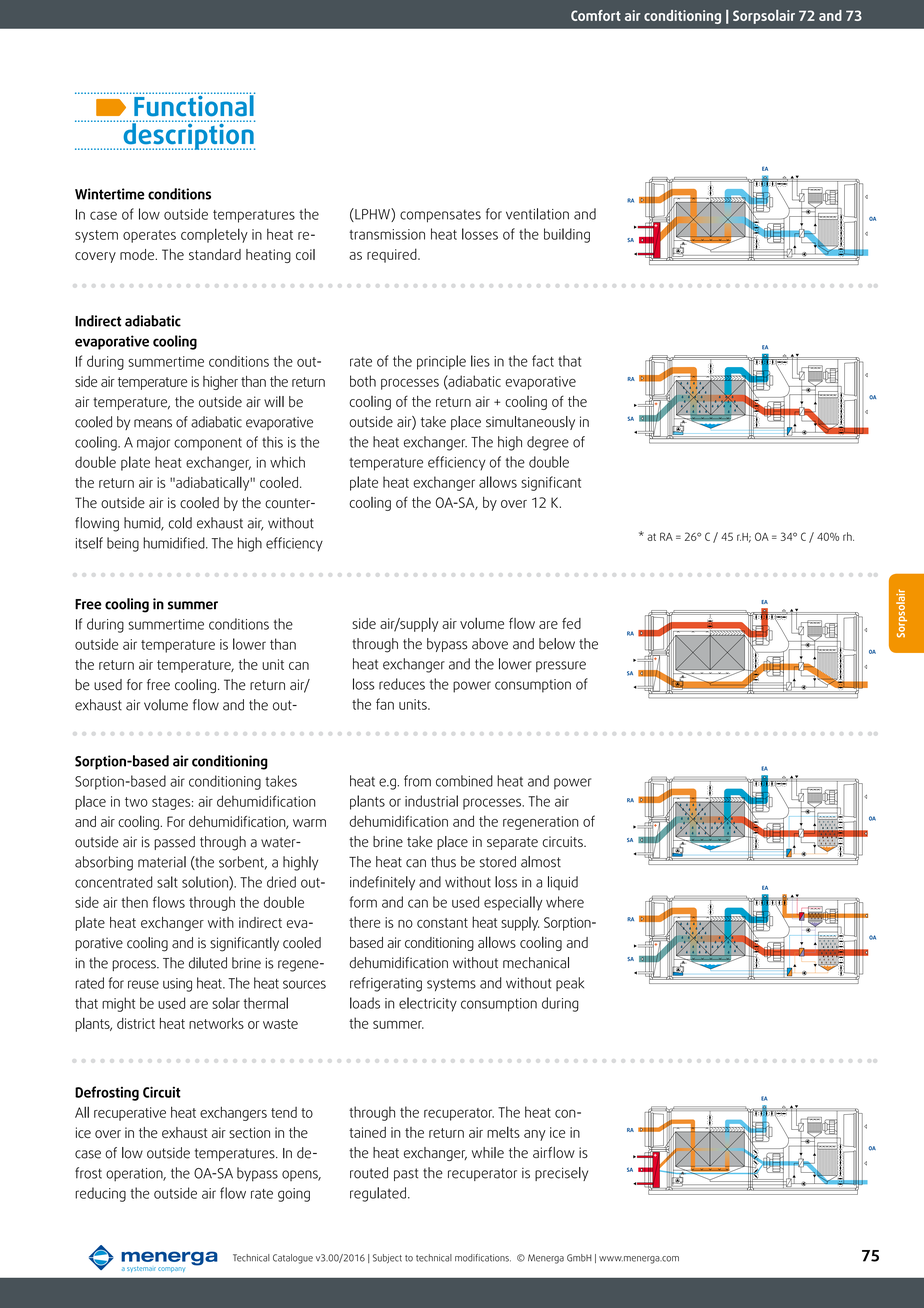  Describe the element at coordinates (100, 1194) in the page. I see `reducing` at that location.
